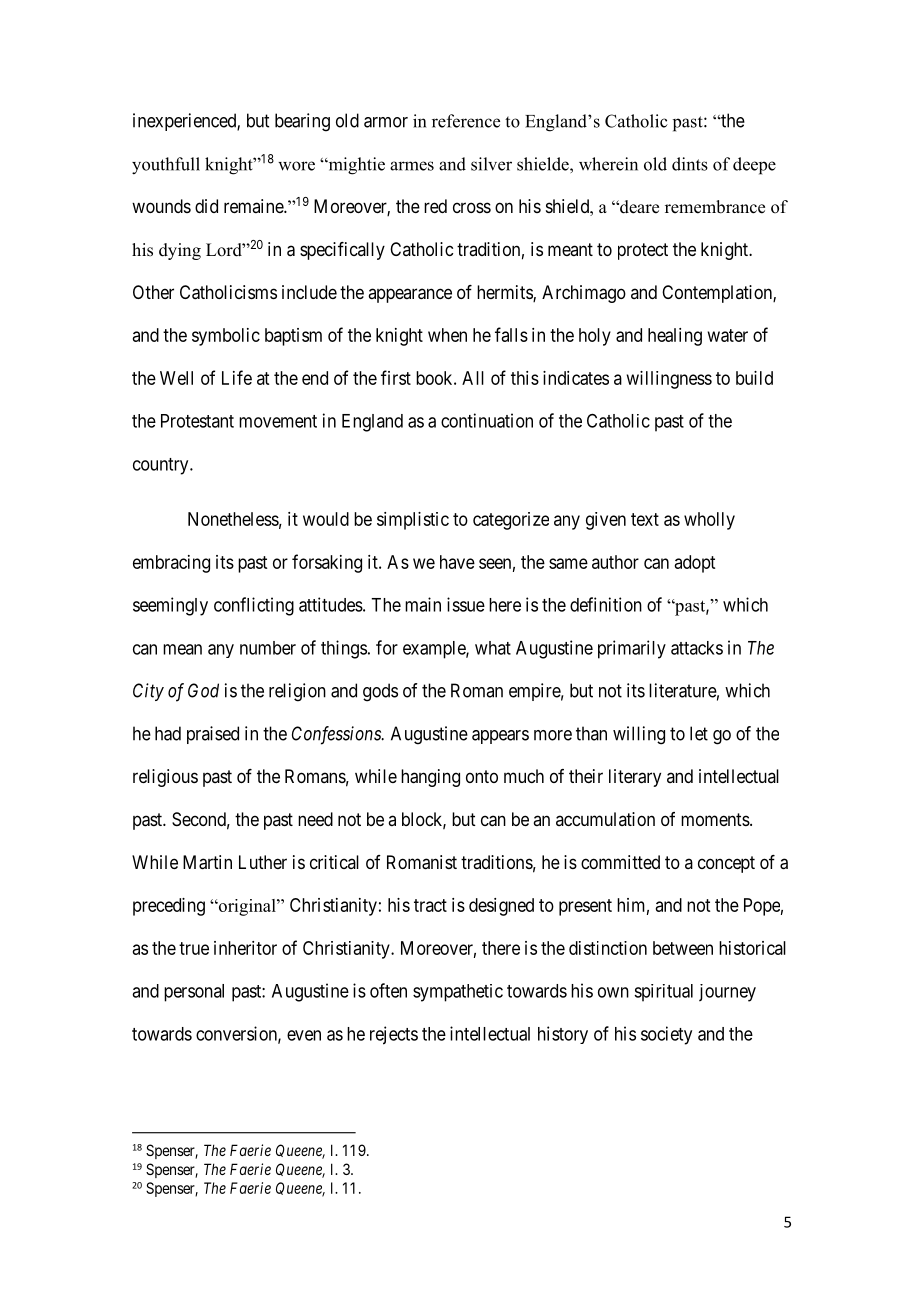  I want to click on praised, so click(213, 735).
